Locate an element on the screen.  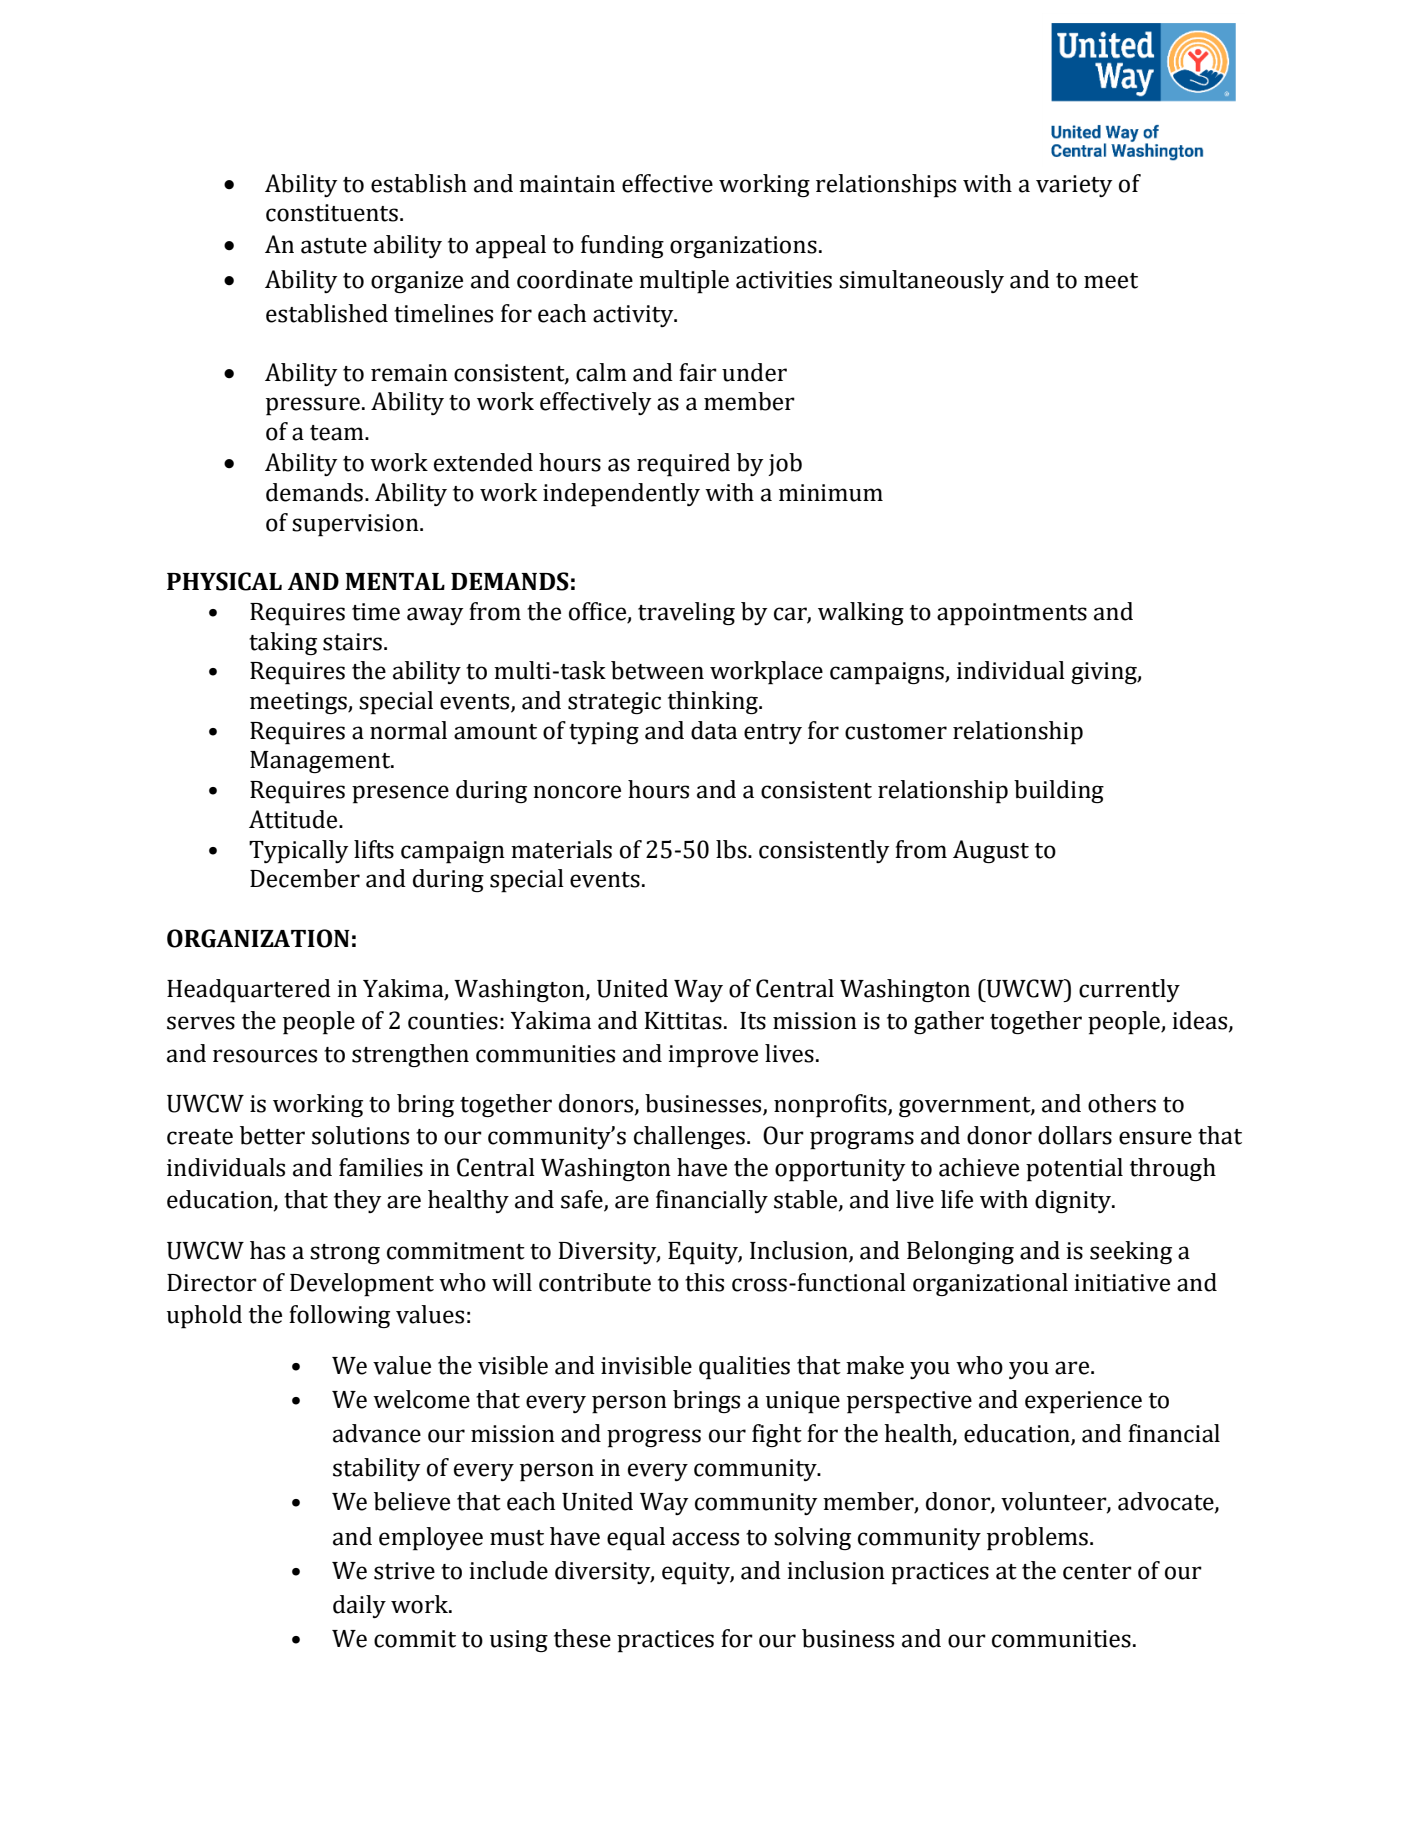
constituents is located at coordinates (332, 213).
